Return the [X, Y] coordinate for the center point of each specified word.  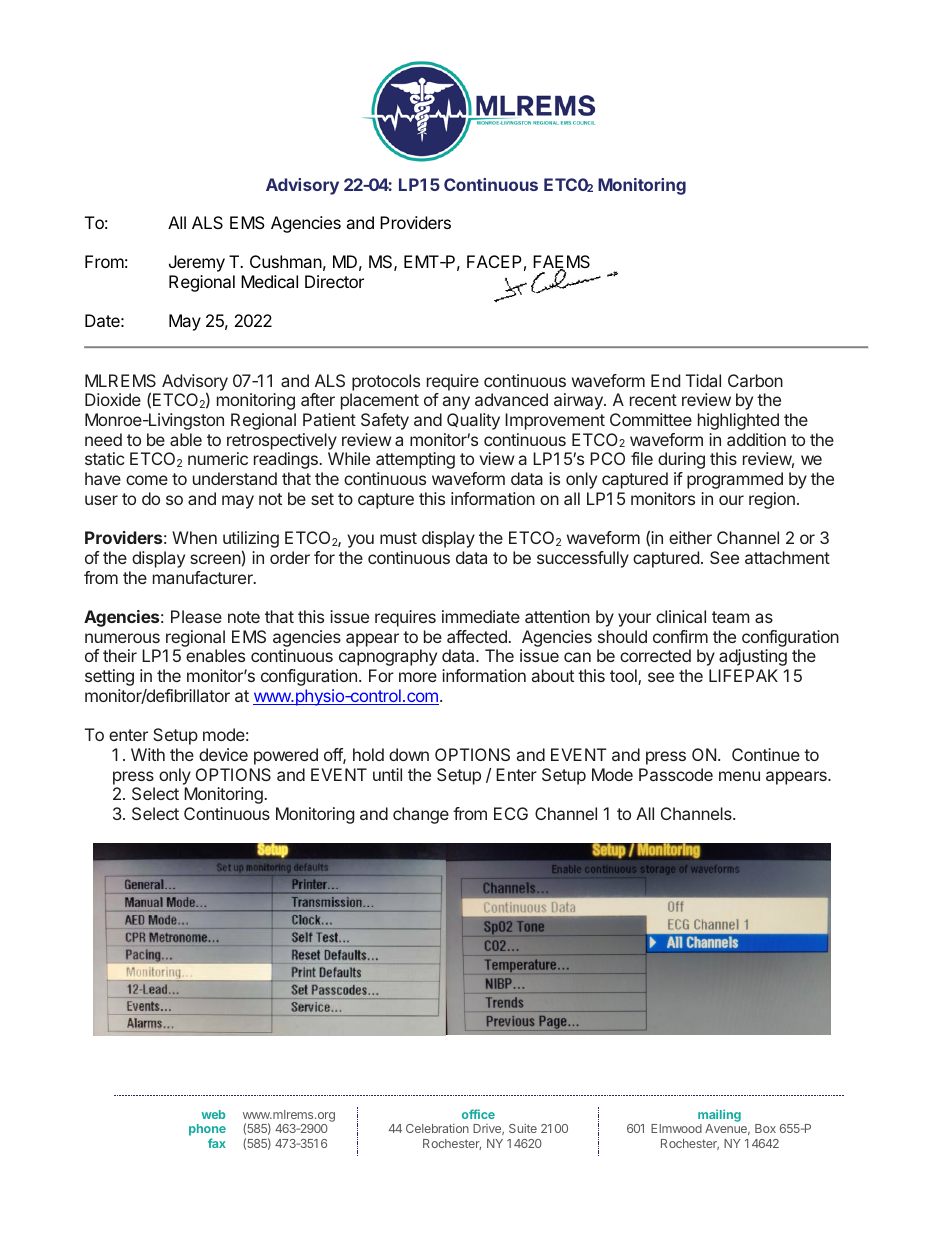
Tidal [703, 380]
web [213, 1114]
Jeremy [197, 263]
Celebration [437, 1128]
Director [334, 281]
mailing [719, 1117]
